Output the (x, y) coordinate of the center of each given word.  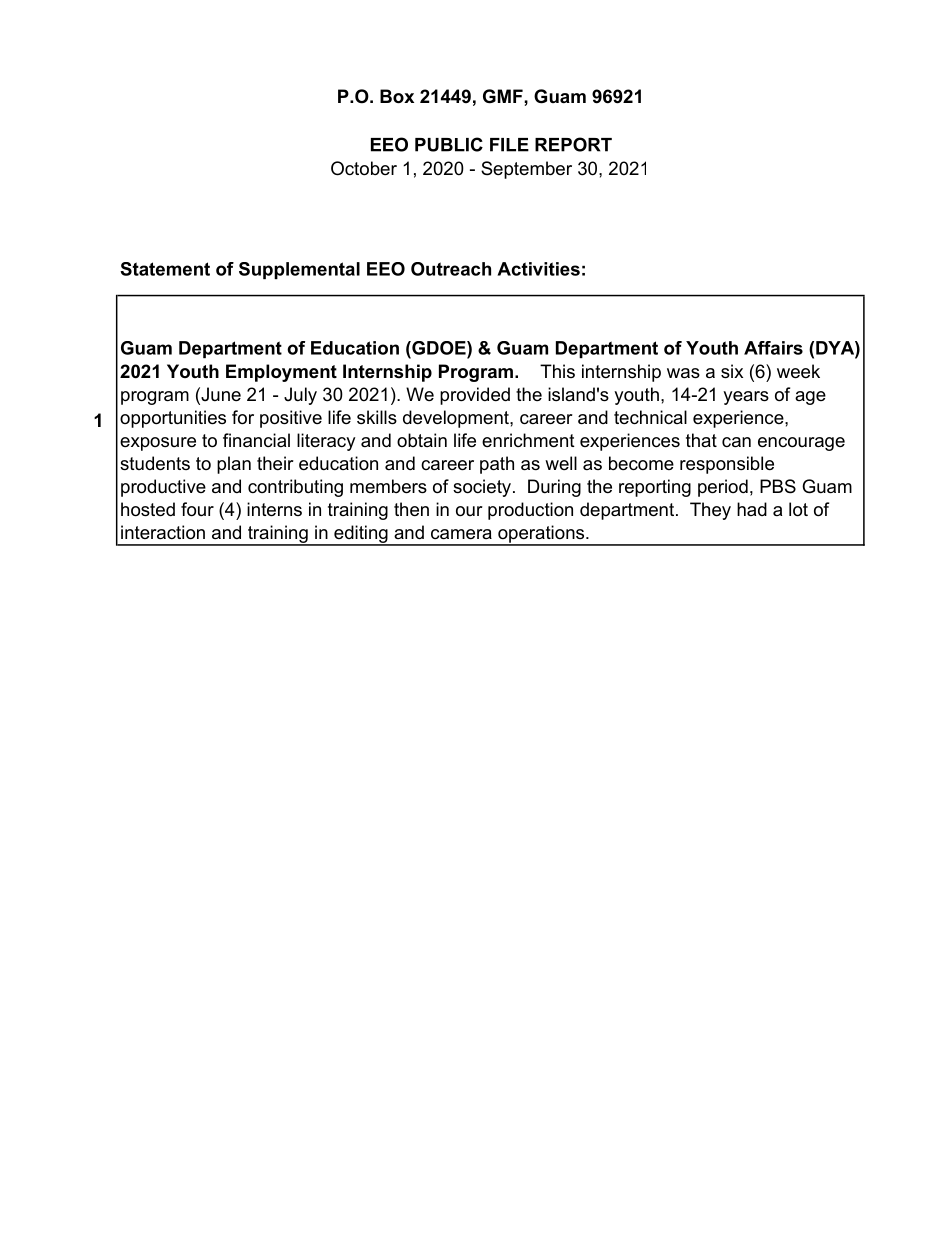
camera (461, 534)
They (710, 511)
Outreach (451, 269)
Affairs (773, 348)
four (197, 509)
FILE (509, 145)
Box (397, 96)
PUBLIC (449, 144)
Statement (165, 269)
